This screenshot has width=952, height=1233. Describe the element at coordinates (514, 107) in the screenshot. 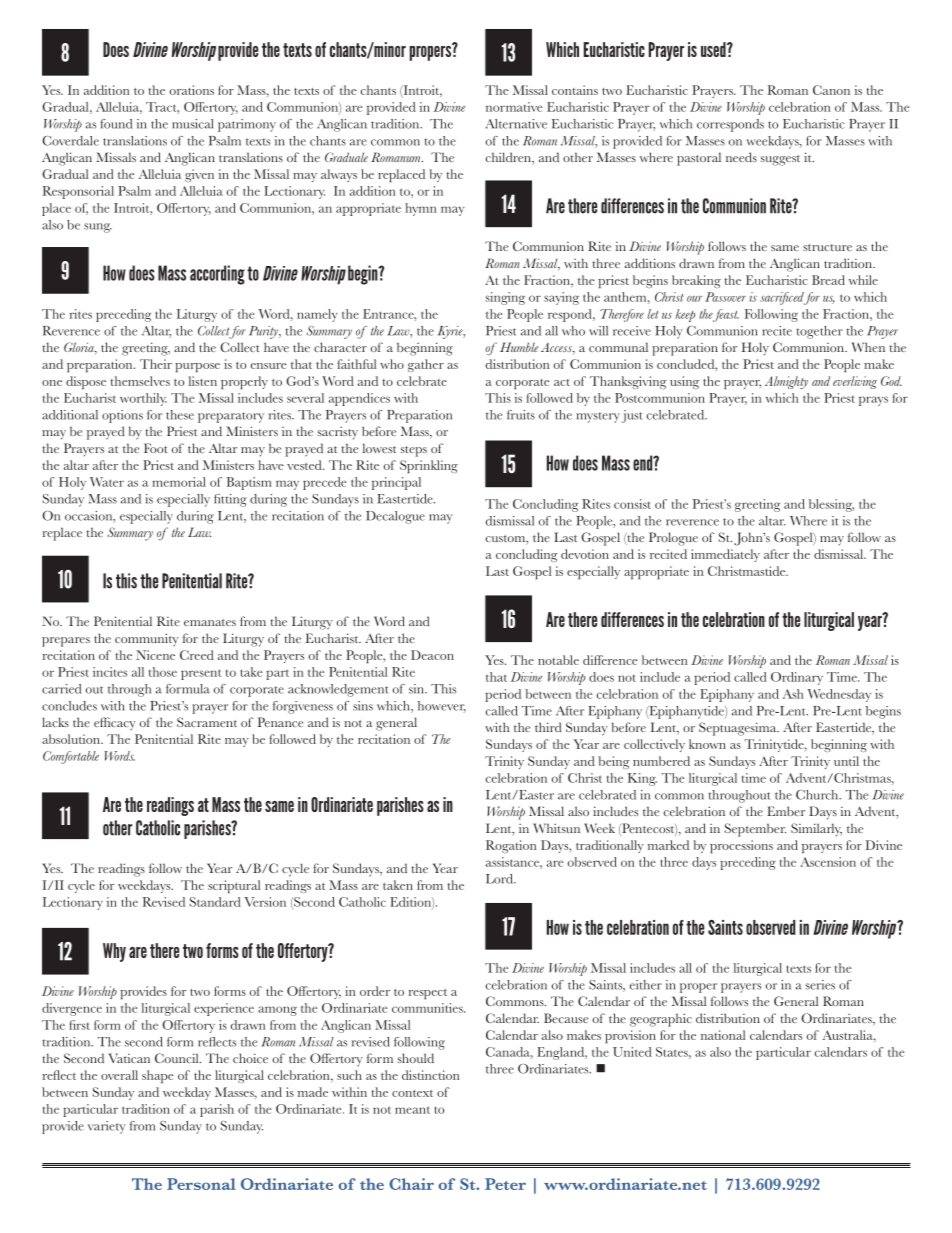

I see `normative` at that location.
